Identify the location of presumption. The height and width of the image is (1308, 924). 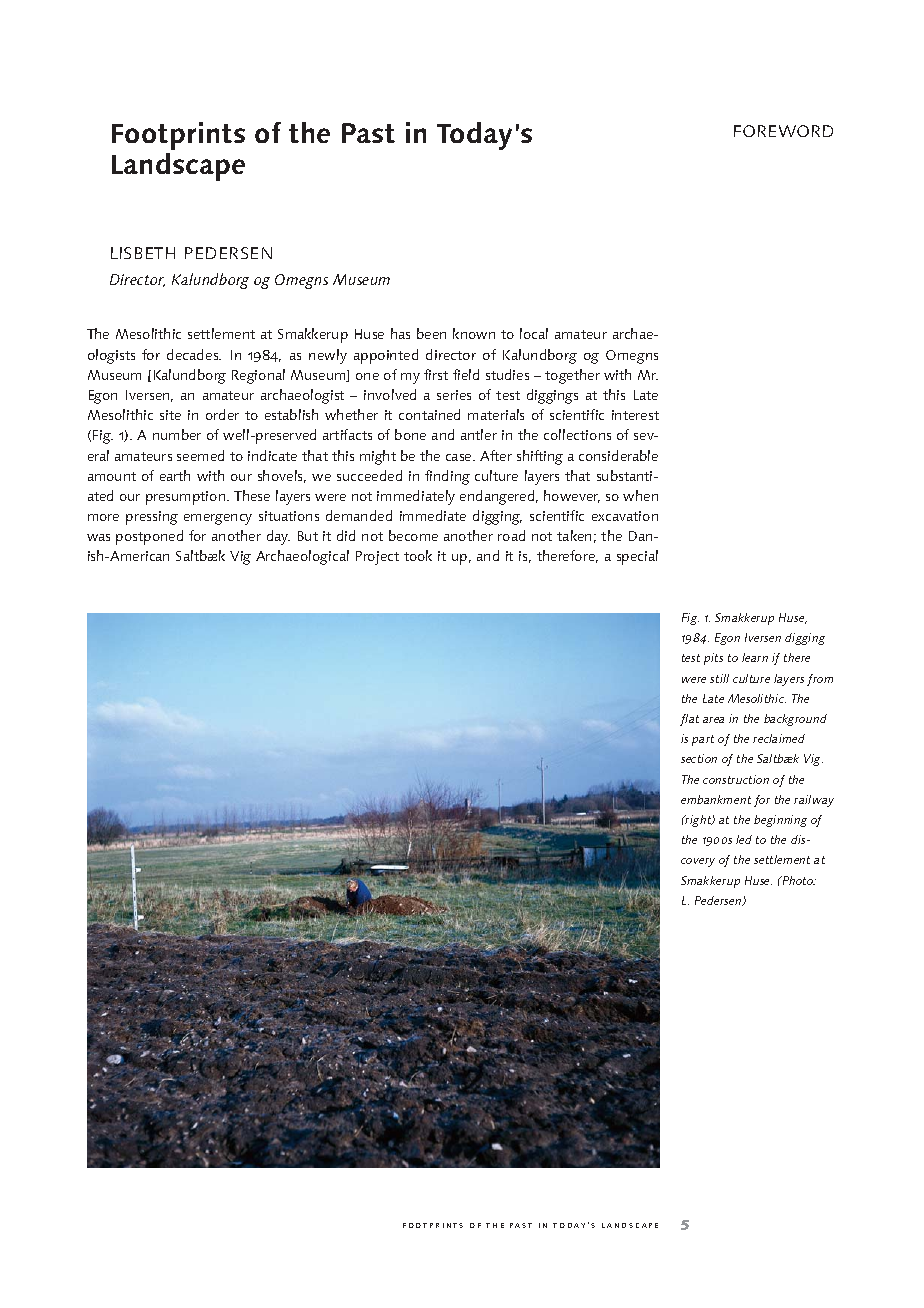
(185, 498).
